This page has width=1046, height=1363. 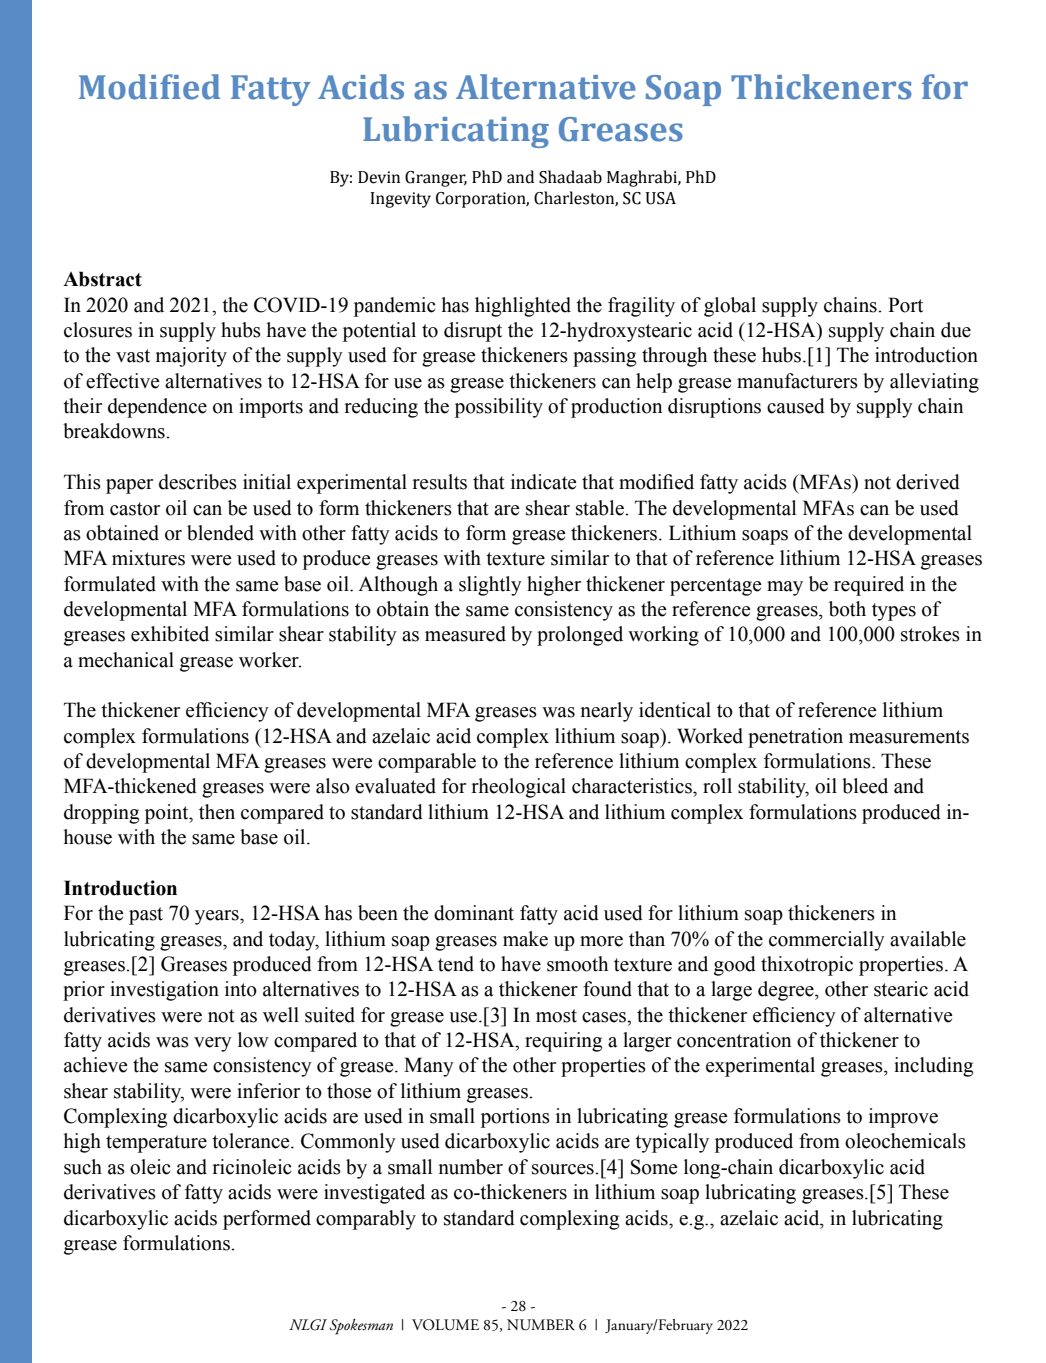 I want to click on years, so click(x=218, y=917).
